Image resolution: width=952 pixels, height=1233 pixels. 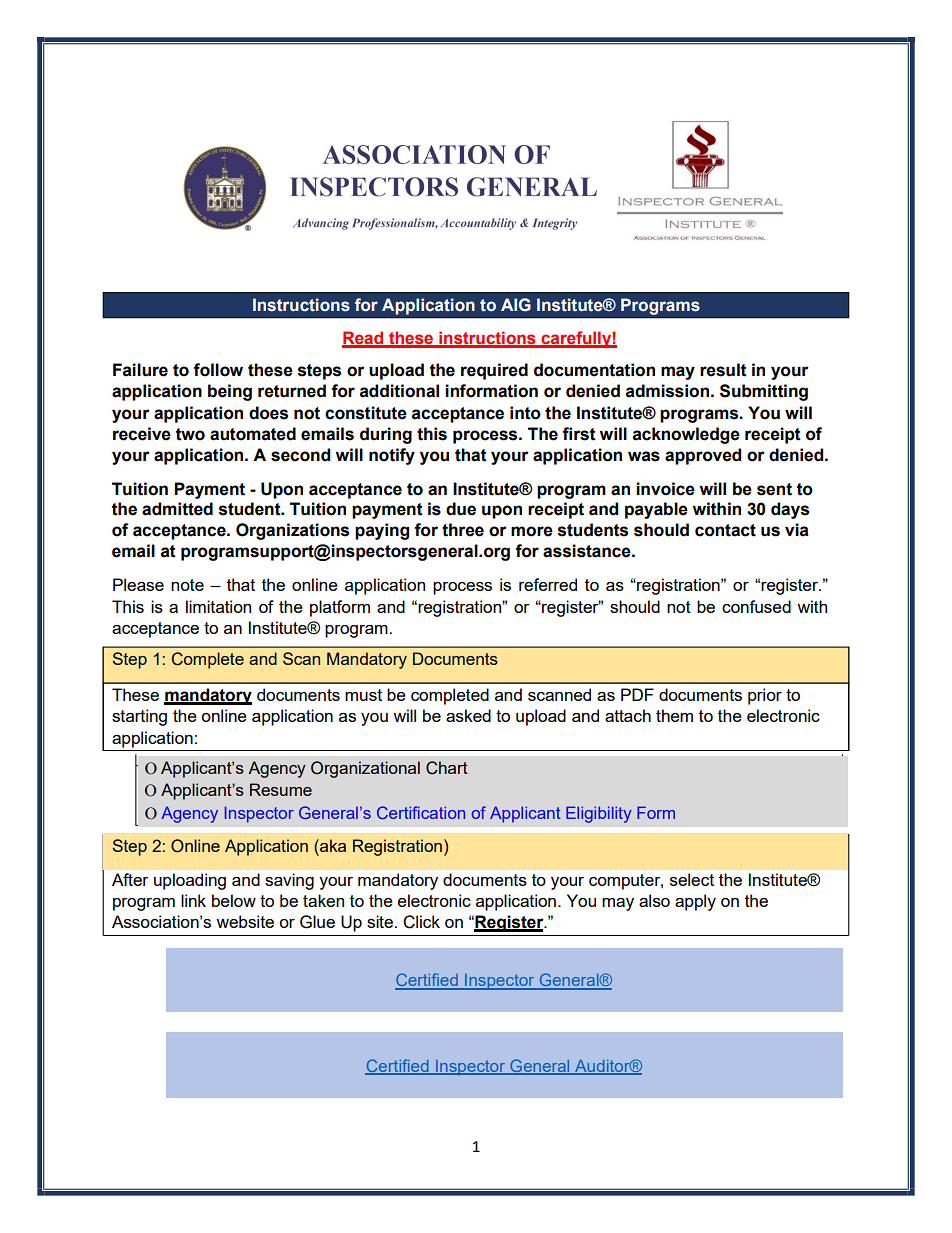 What do you see at coordinates (674, 715) in the screenshot?
I see `them` at bounding box center [674, 715].
